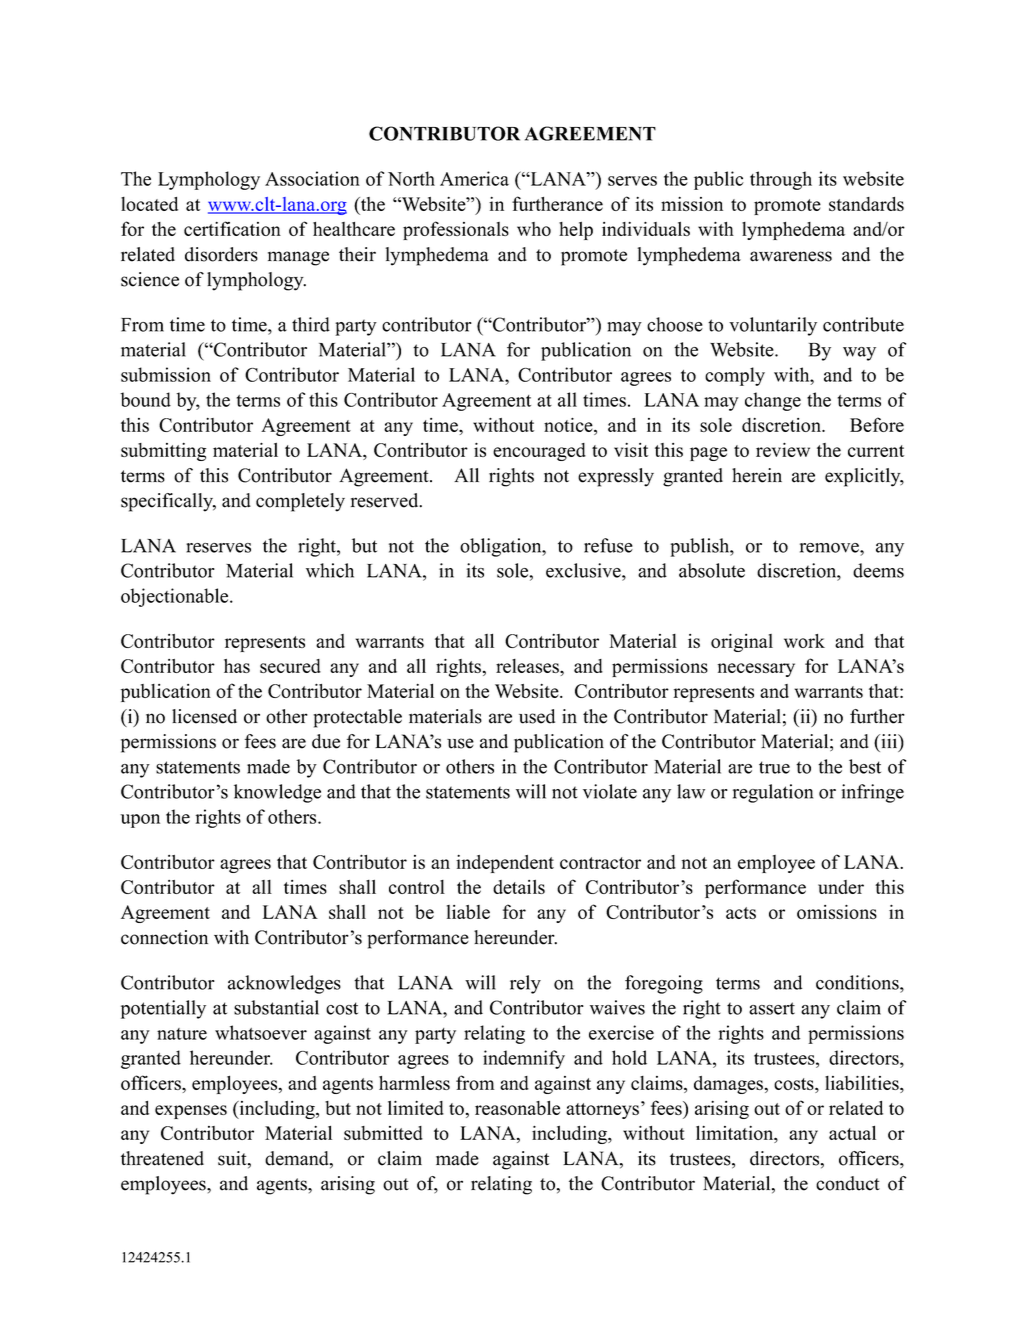 The width and height of the screenshot is (1025, 1326). I want to click on certification, so click(232, 228).
